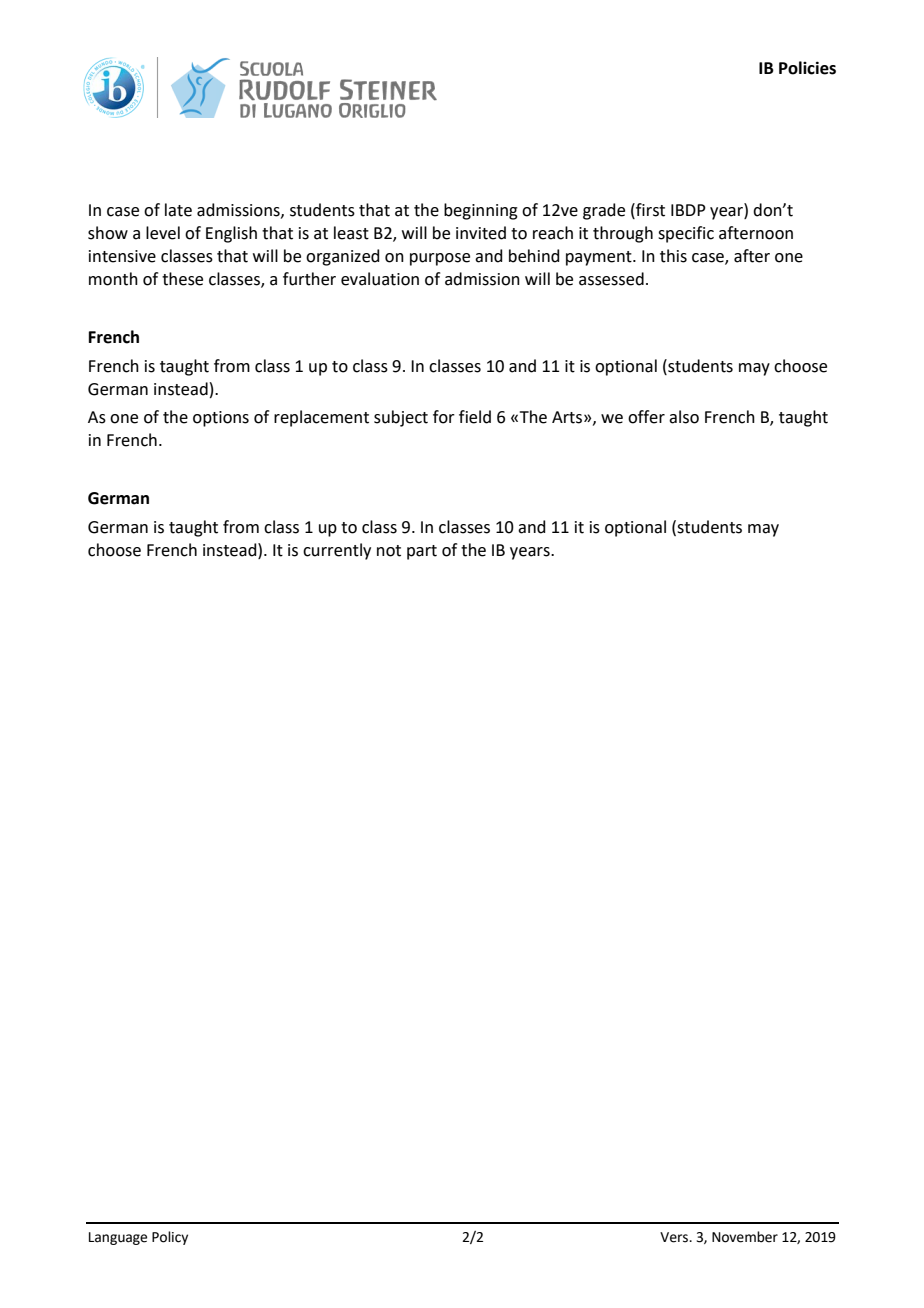  I want to click on beginning, so click(481, 211).
